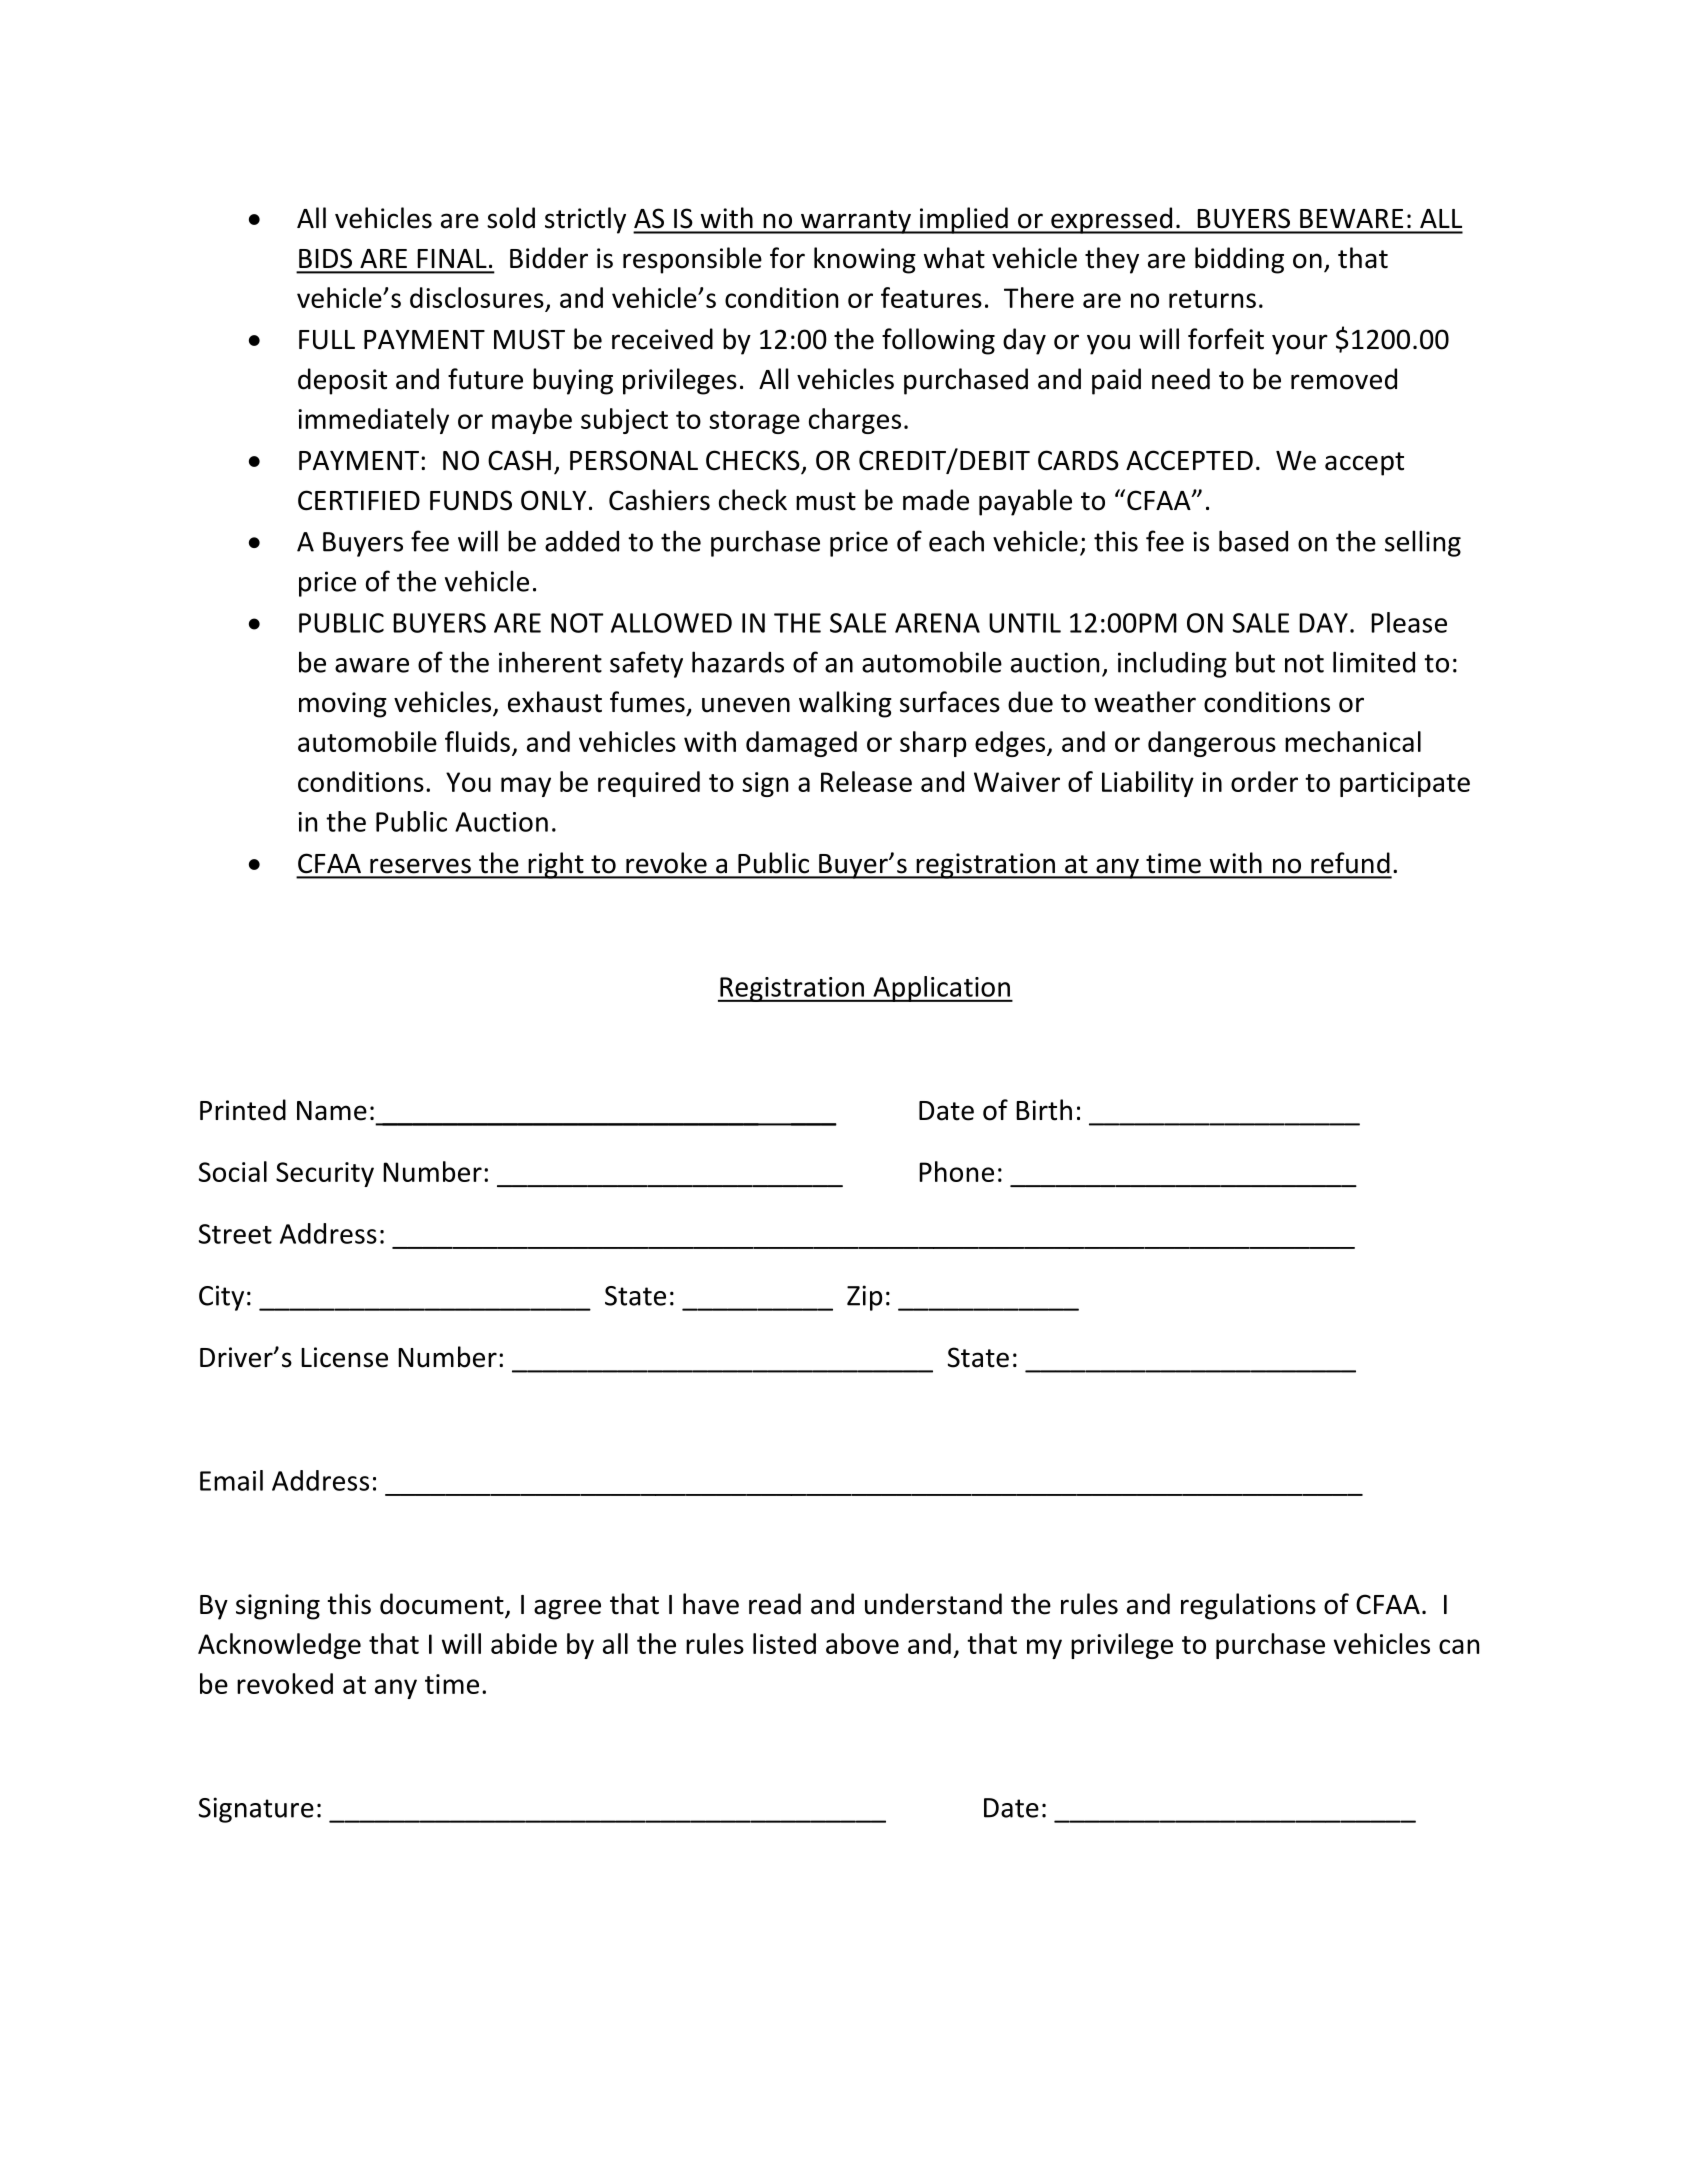 The width and height of the image is (1681, 2175). I want to click on order, so click(1264, 781).
